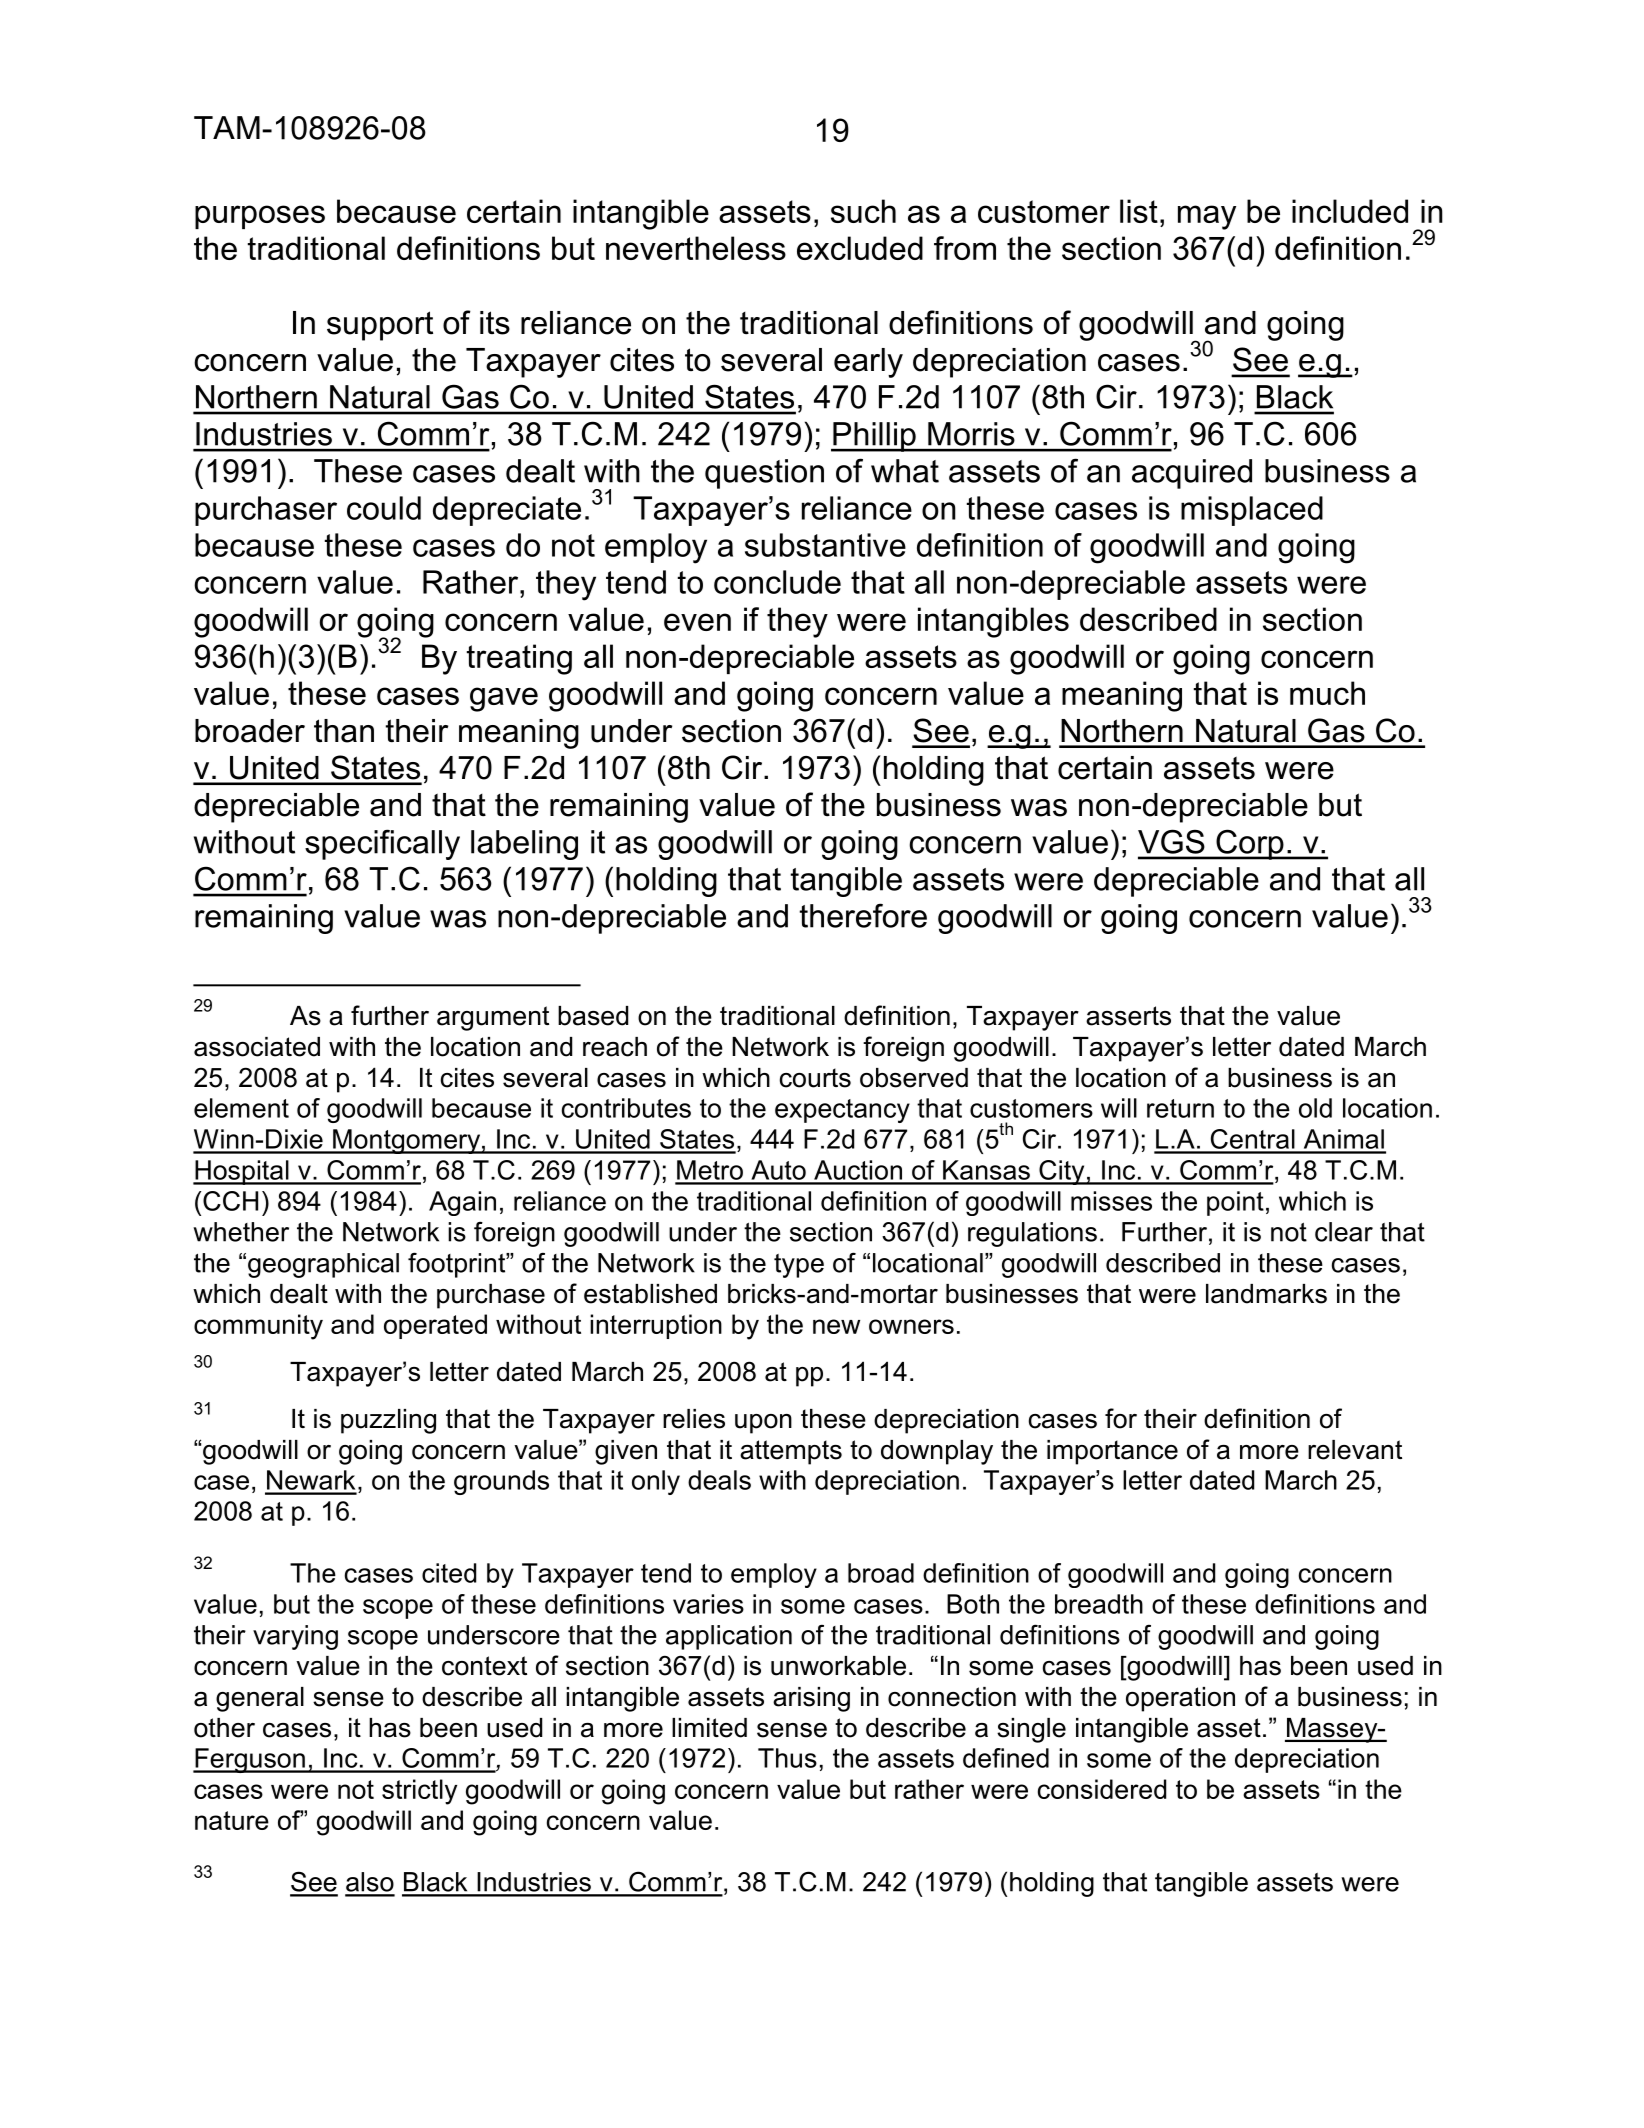 The image size is (1644, 2128). Describe the element at coordinates (323, 1265) in the page. I see `geographical` at that location.
